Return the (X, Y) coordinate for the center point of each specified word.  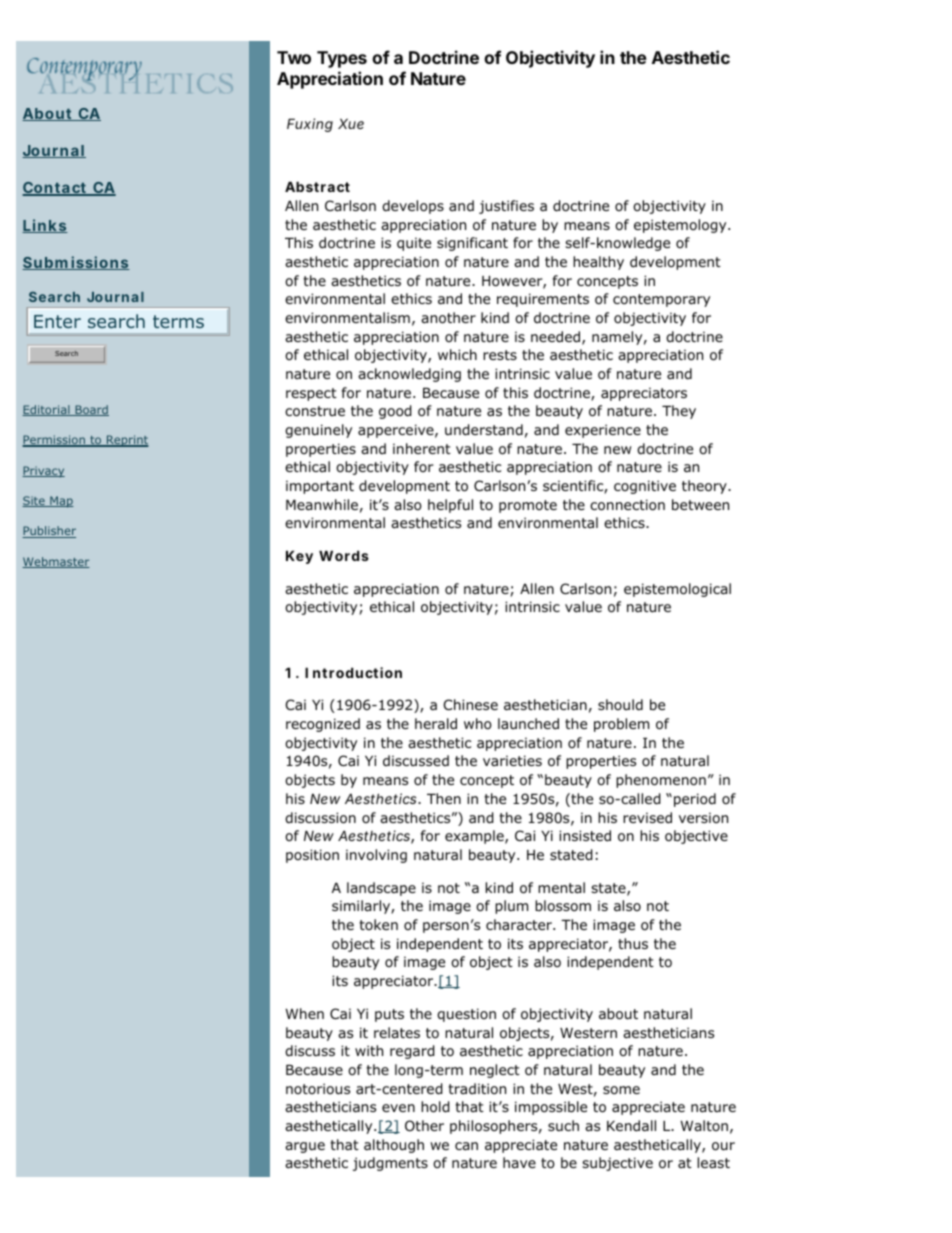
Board (91, 410)
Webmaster (56, 562)
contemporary (661, 300)
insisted (585, 835)
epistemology (681, 226)
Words (344, 555)
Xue (351, 123)
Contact (55, 189)
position (312, 856)
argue (305, 1147)
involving (376, 856)
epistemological (677, 590)
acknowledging (409, 375)
